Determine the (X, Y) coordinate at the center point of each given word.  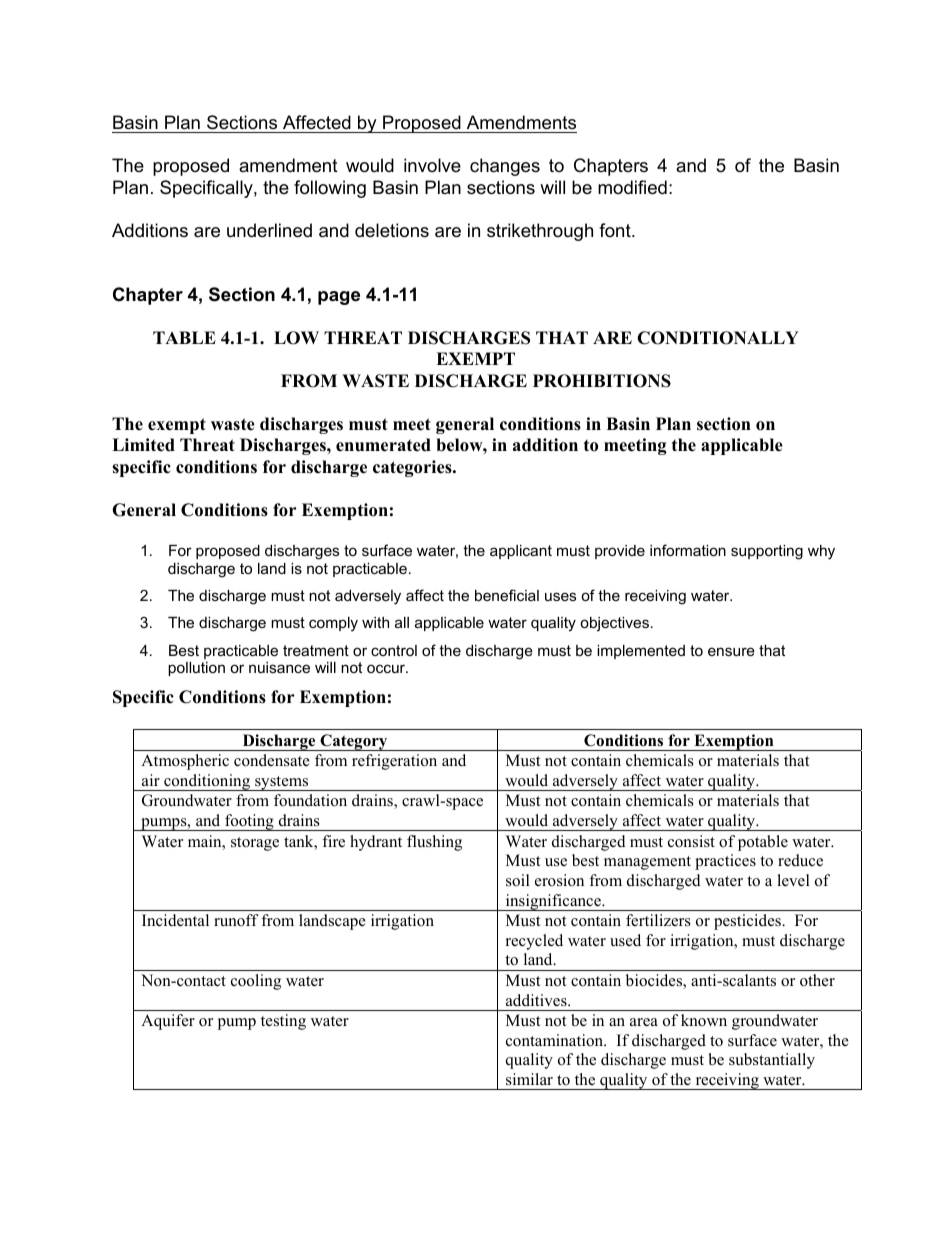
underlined (269, 230)
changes (505, 167)
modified (632, 187)
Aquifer (168, 1022)
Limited (143, 445)
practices (725, 862)
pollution (196, 669)
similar (529, 1079)
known (704, 1020)
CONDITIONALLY (718, 338)
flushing (434, 843)
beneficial (507, 595)
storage (255, 844)
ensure (731, 651)
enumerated (383, 445)
